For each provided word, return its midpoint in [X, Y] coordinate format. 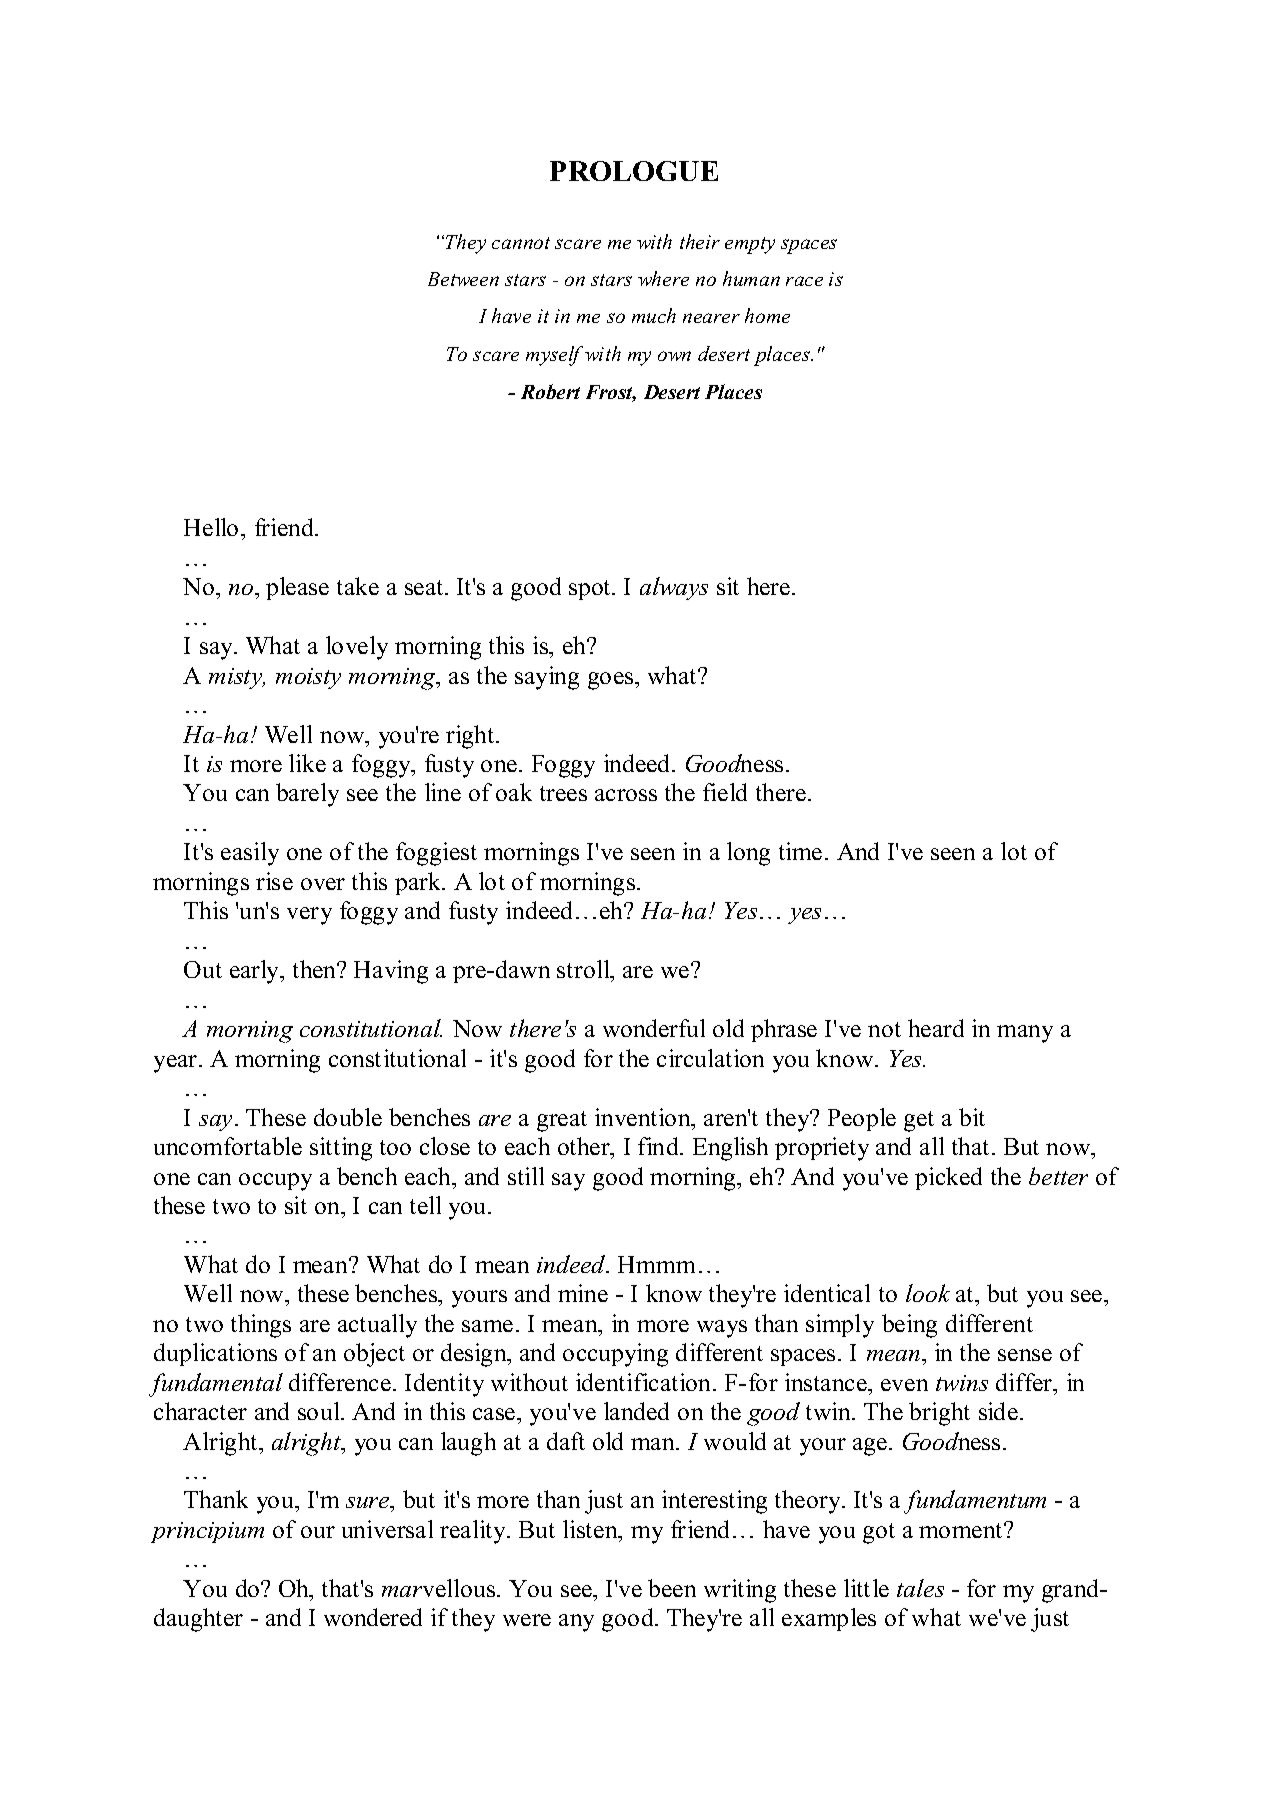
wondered [373, 1617]
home [767, 315]
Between [463, 279]
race [804, 281]
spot [591, 590]
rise [274, 881]
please [297, 588]
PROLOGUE [634, 171]
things [261, 1326]
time [800, 851]
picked [948, 1178]
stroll [584, 969]
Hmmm [656, 1264]
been [672, 1588]
